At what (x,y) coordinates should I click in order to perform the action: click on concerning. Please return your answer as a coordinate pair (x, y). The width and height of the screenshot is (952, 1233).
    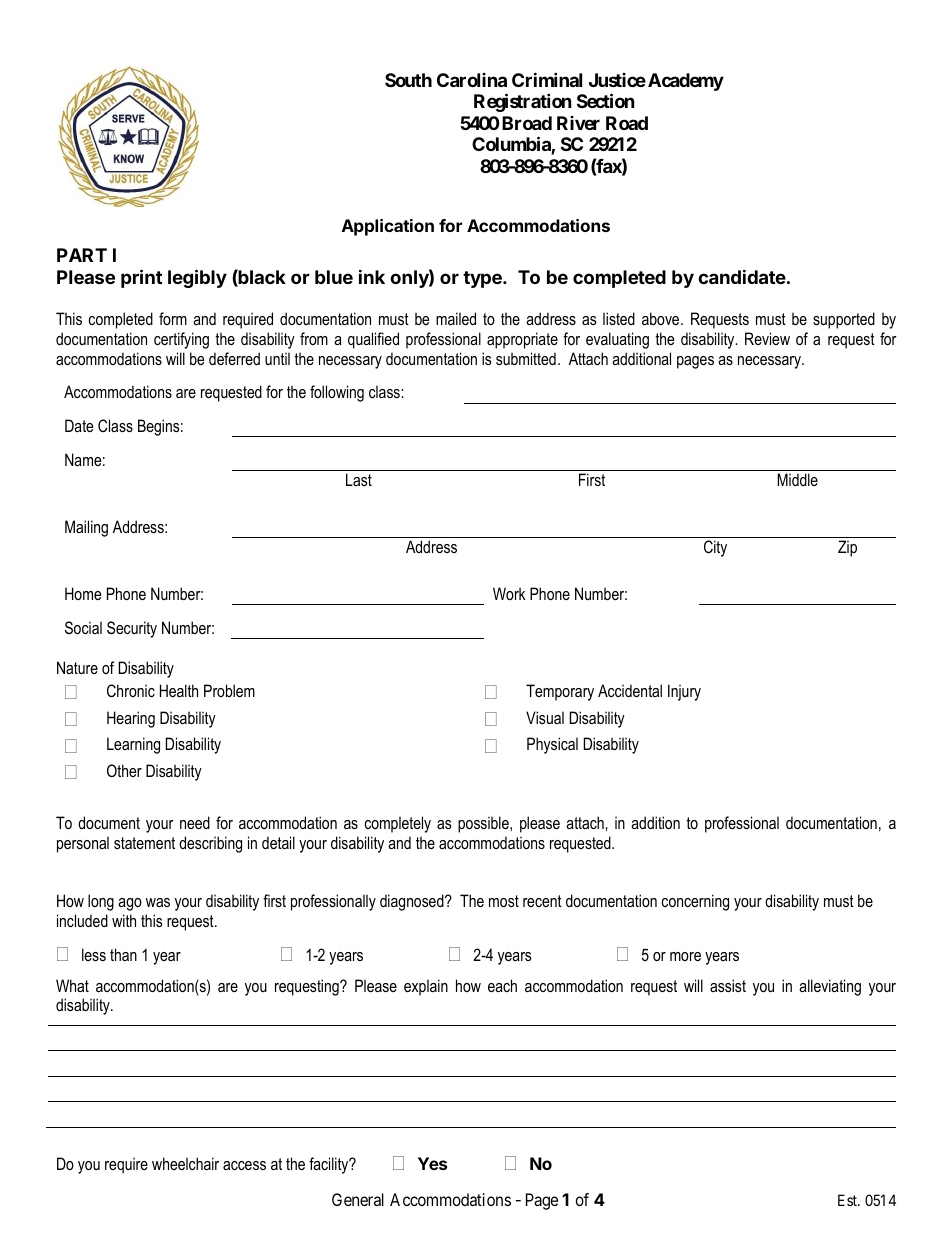
    Looking at the image, I should click on (695, 902).
